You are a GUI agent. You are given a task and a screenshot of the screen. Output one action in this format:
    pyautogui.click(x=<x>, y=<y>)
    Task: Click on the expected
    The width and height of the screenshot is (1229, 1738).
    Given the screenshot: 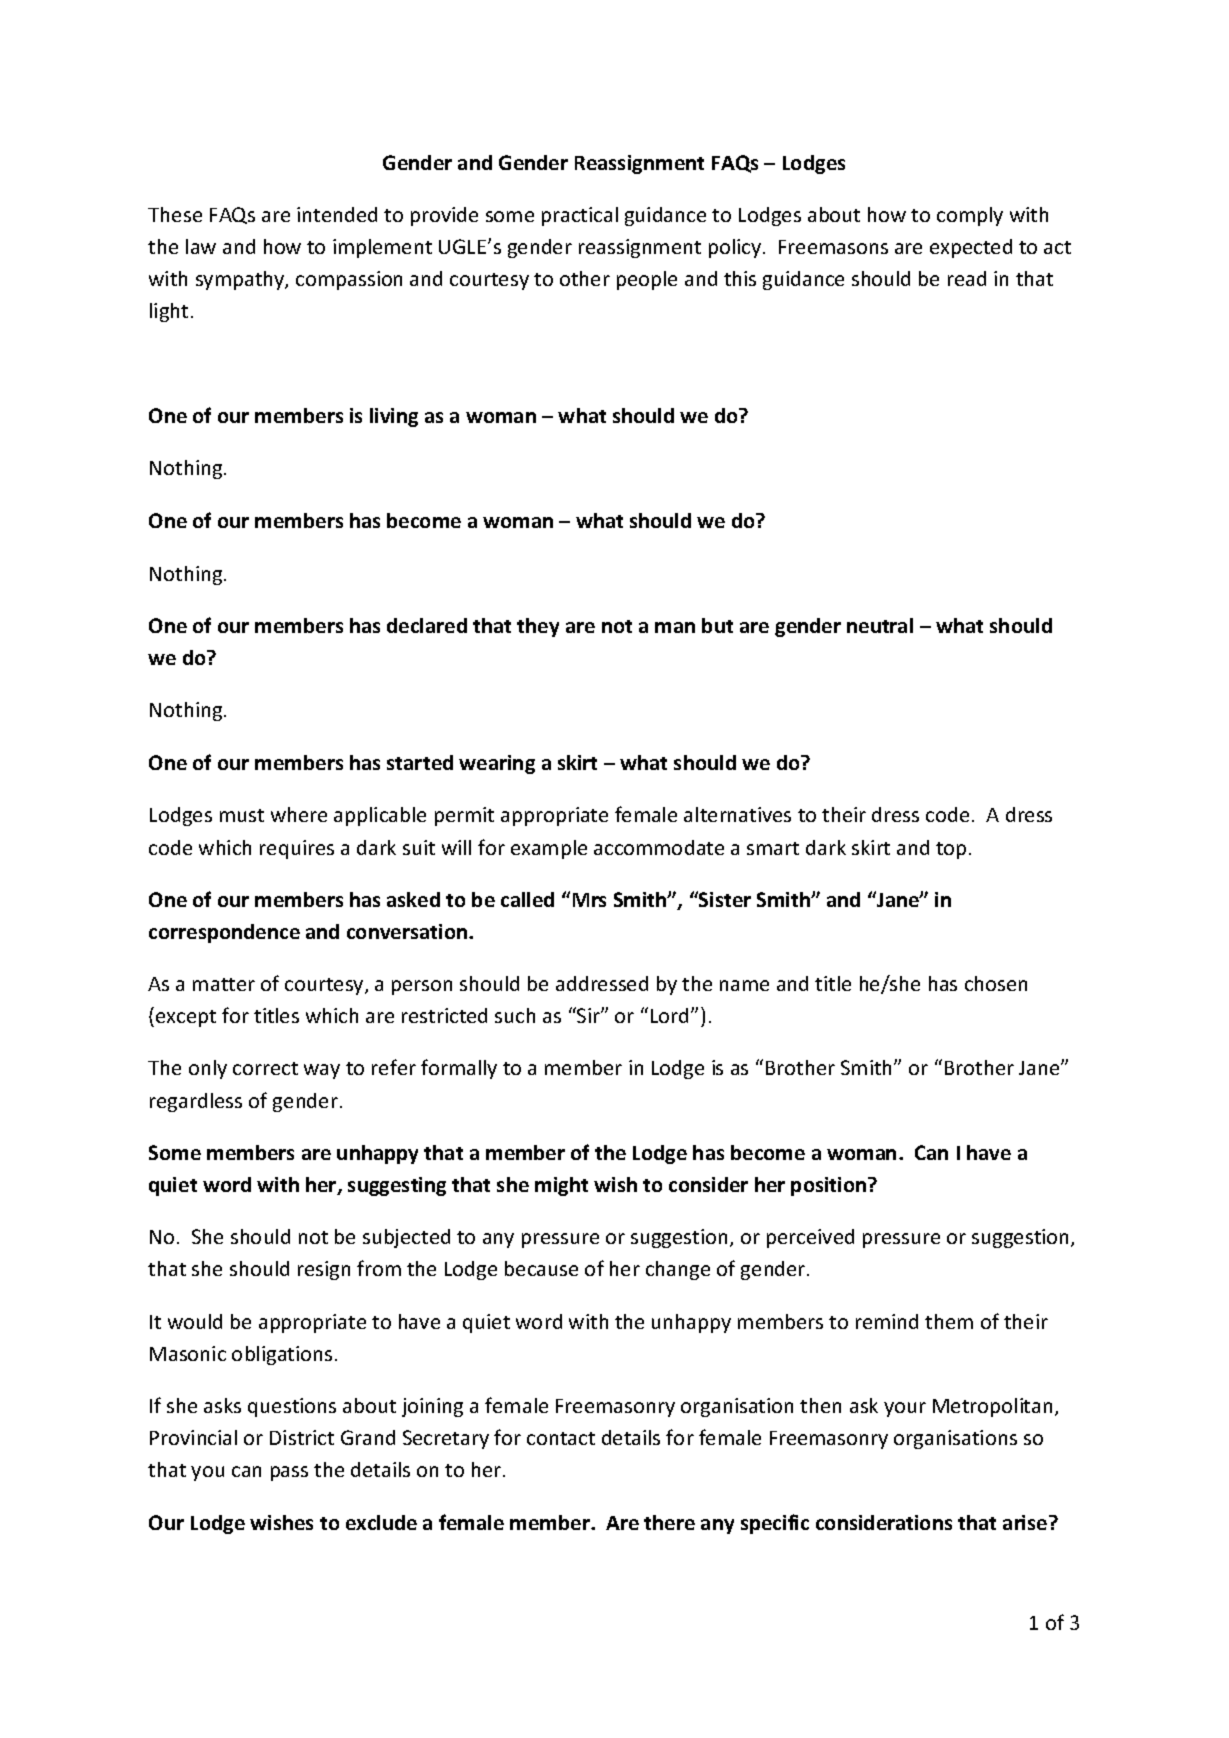 What is the action you would take?
    pyautogui.click(x=971, y=248)
